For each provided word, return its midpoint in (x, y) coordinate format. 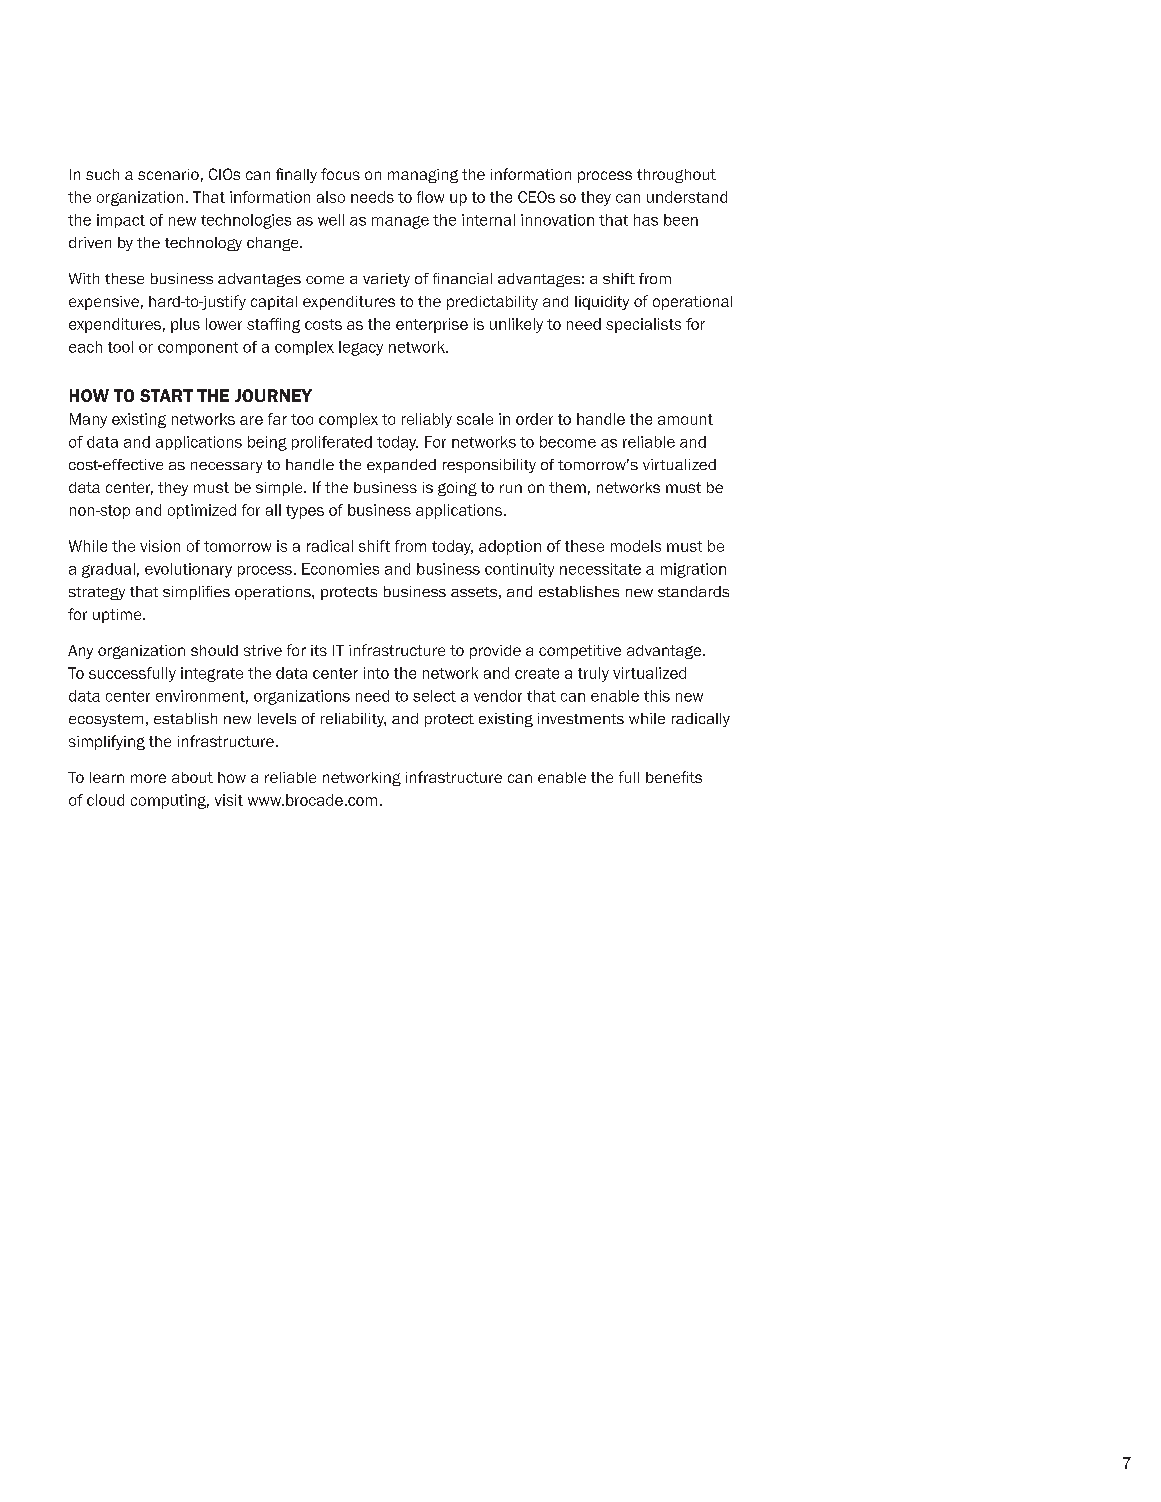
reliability (353, 720)
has (646, 220)
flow (430, 197)
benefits (674, 777)
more (148, 778)
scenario (168, 174)
